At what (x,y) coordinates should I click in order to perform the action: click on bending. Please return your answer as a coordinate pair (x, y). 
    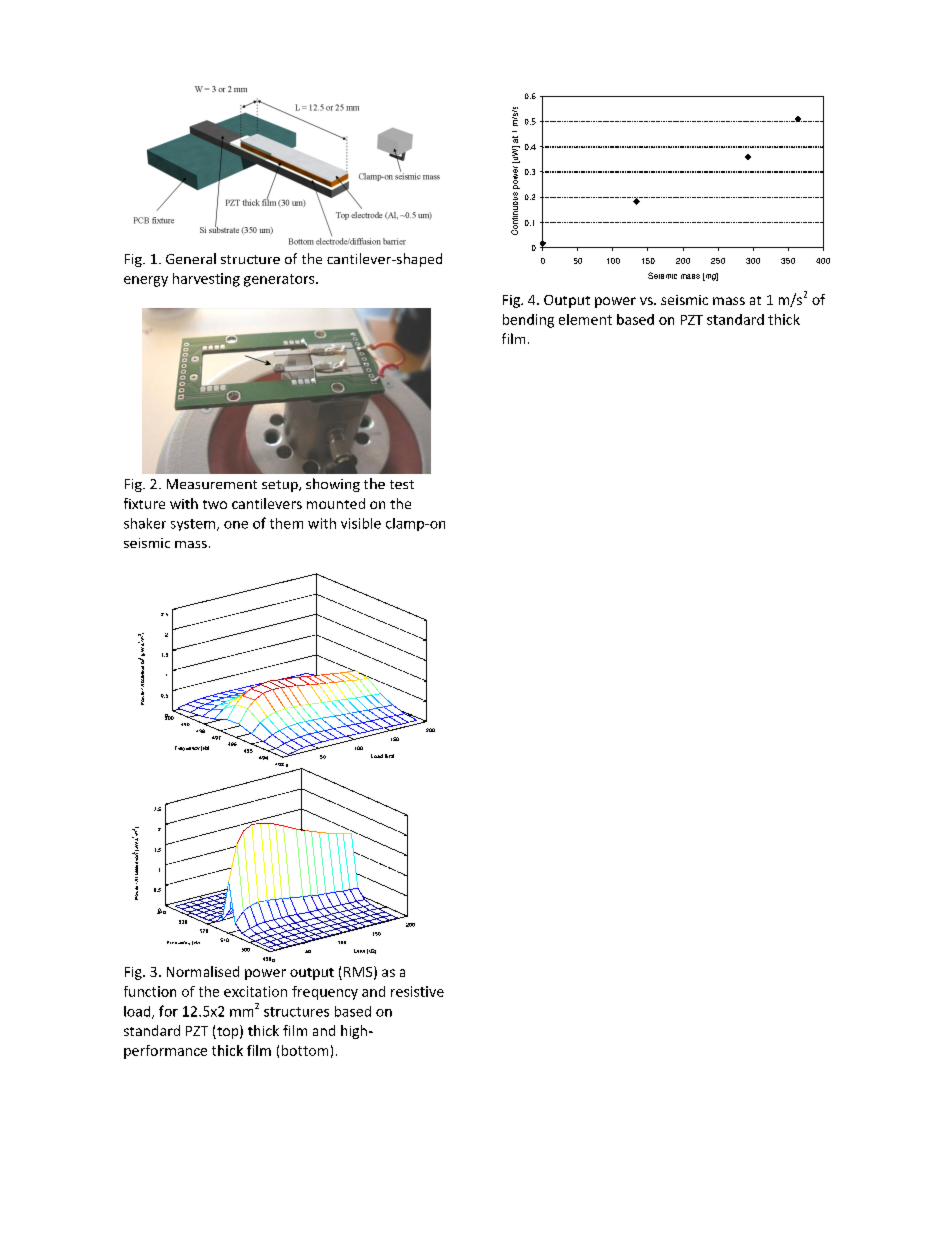
    Looking at the image, I should click on (528, 321).
